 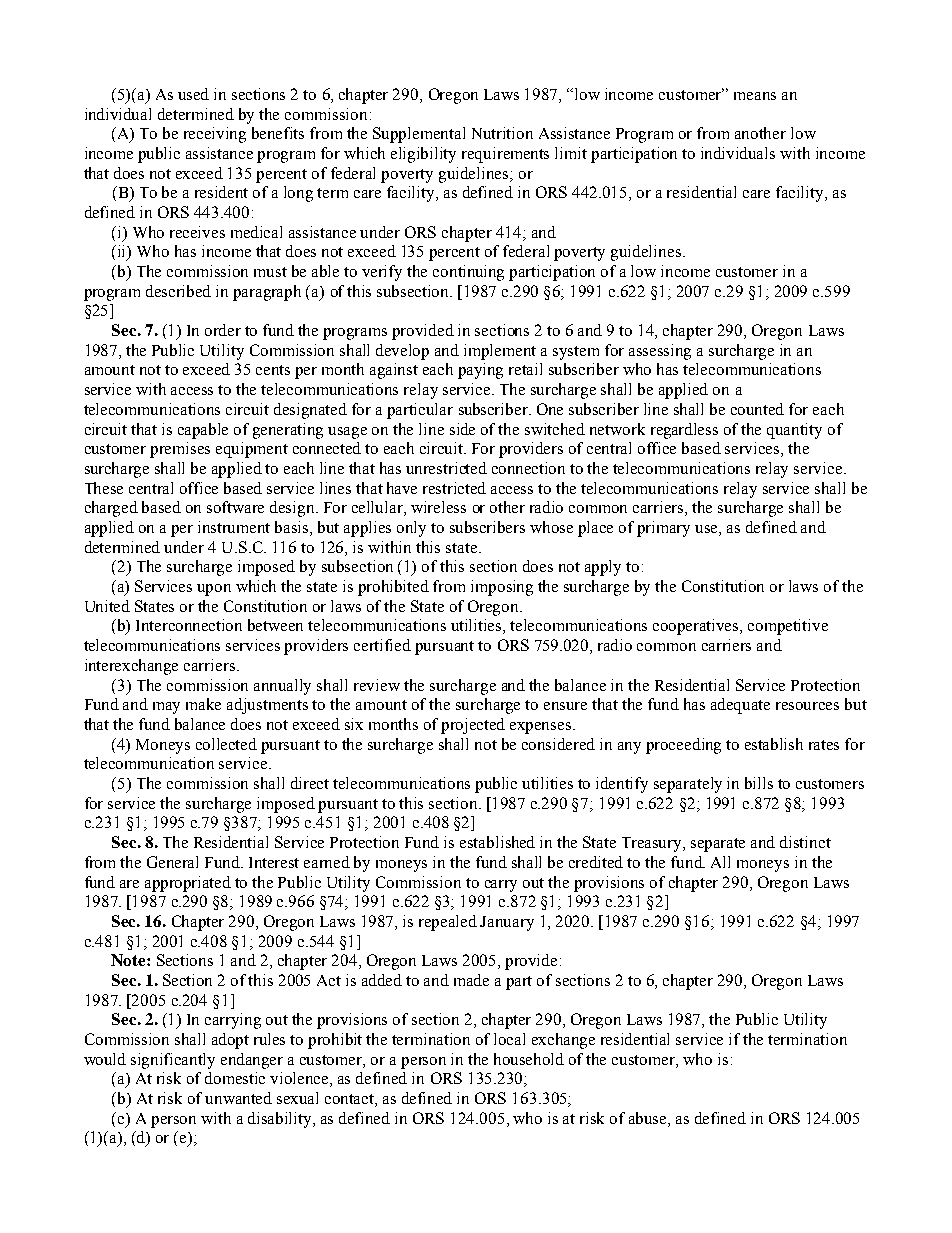 I want to click on implement, so click(x=500, y=352).
